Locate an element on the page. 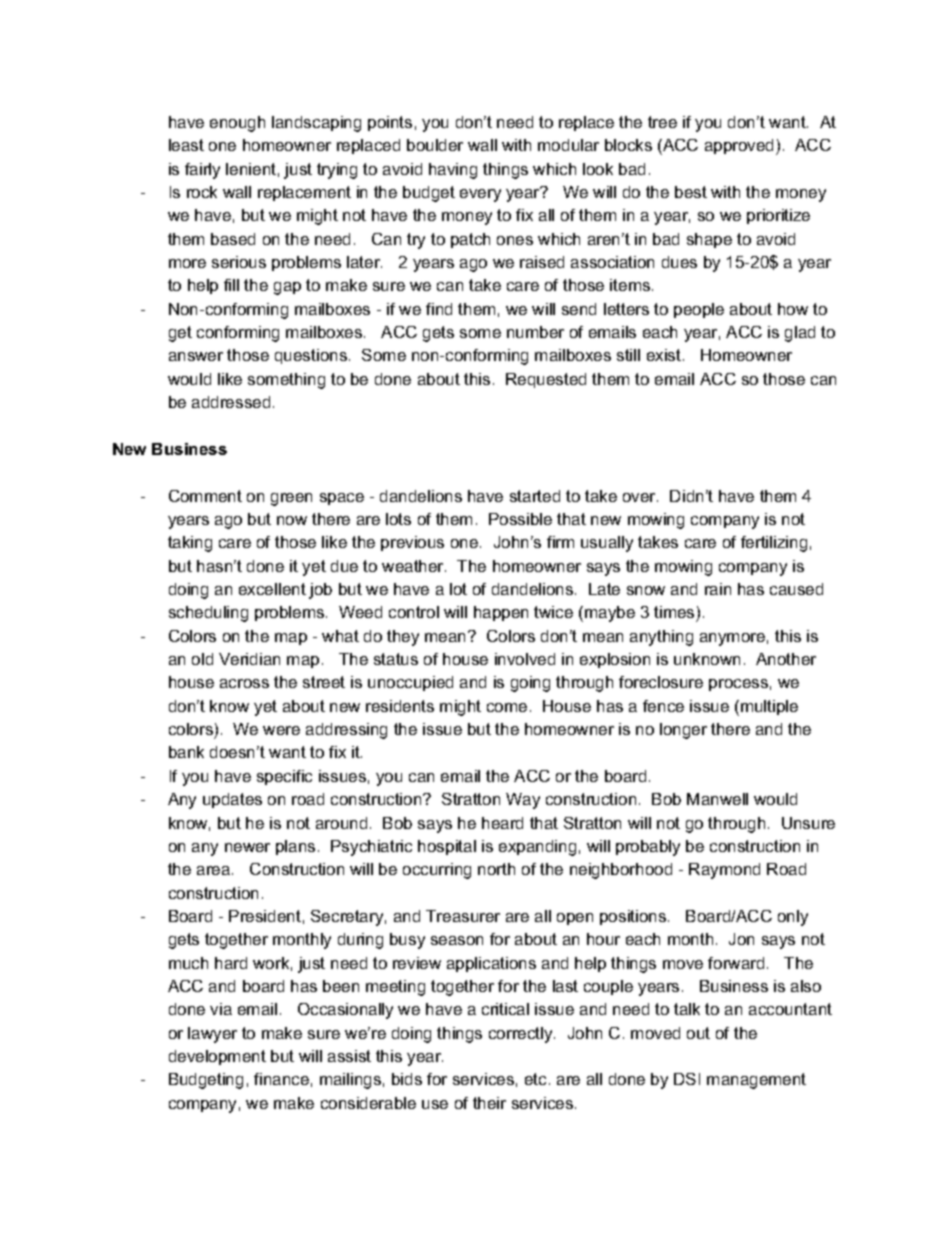  Way is located at coordinates (523, 801).
